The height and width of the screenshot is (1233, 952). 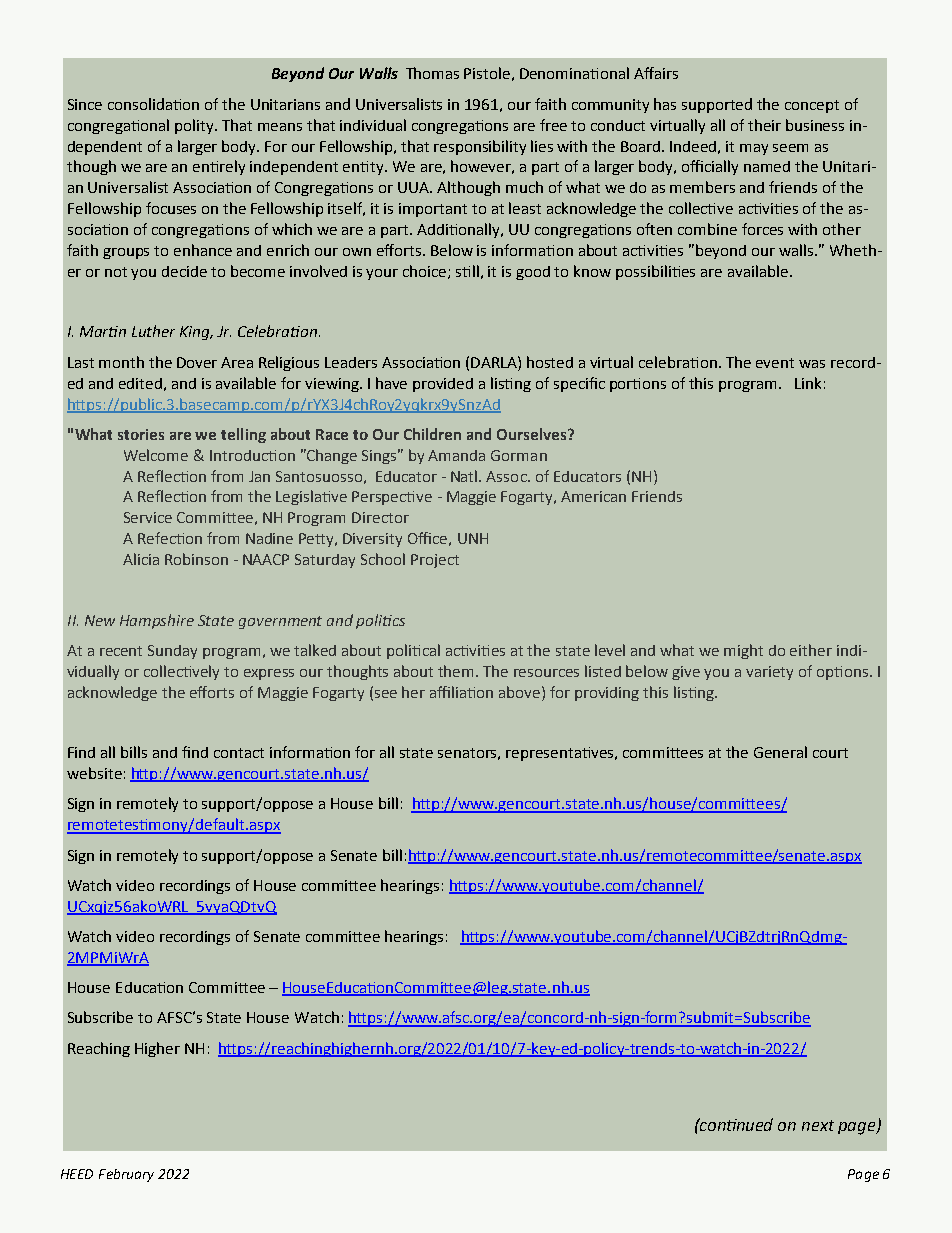 I want to click on Thomas, so click(x=432, y=73).
